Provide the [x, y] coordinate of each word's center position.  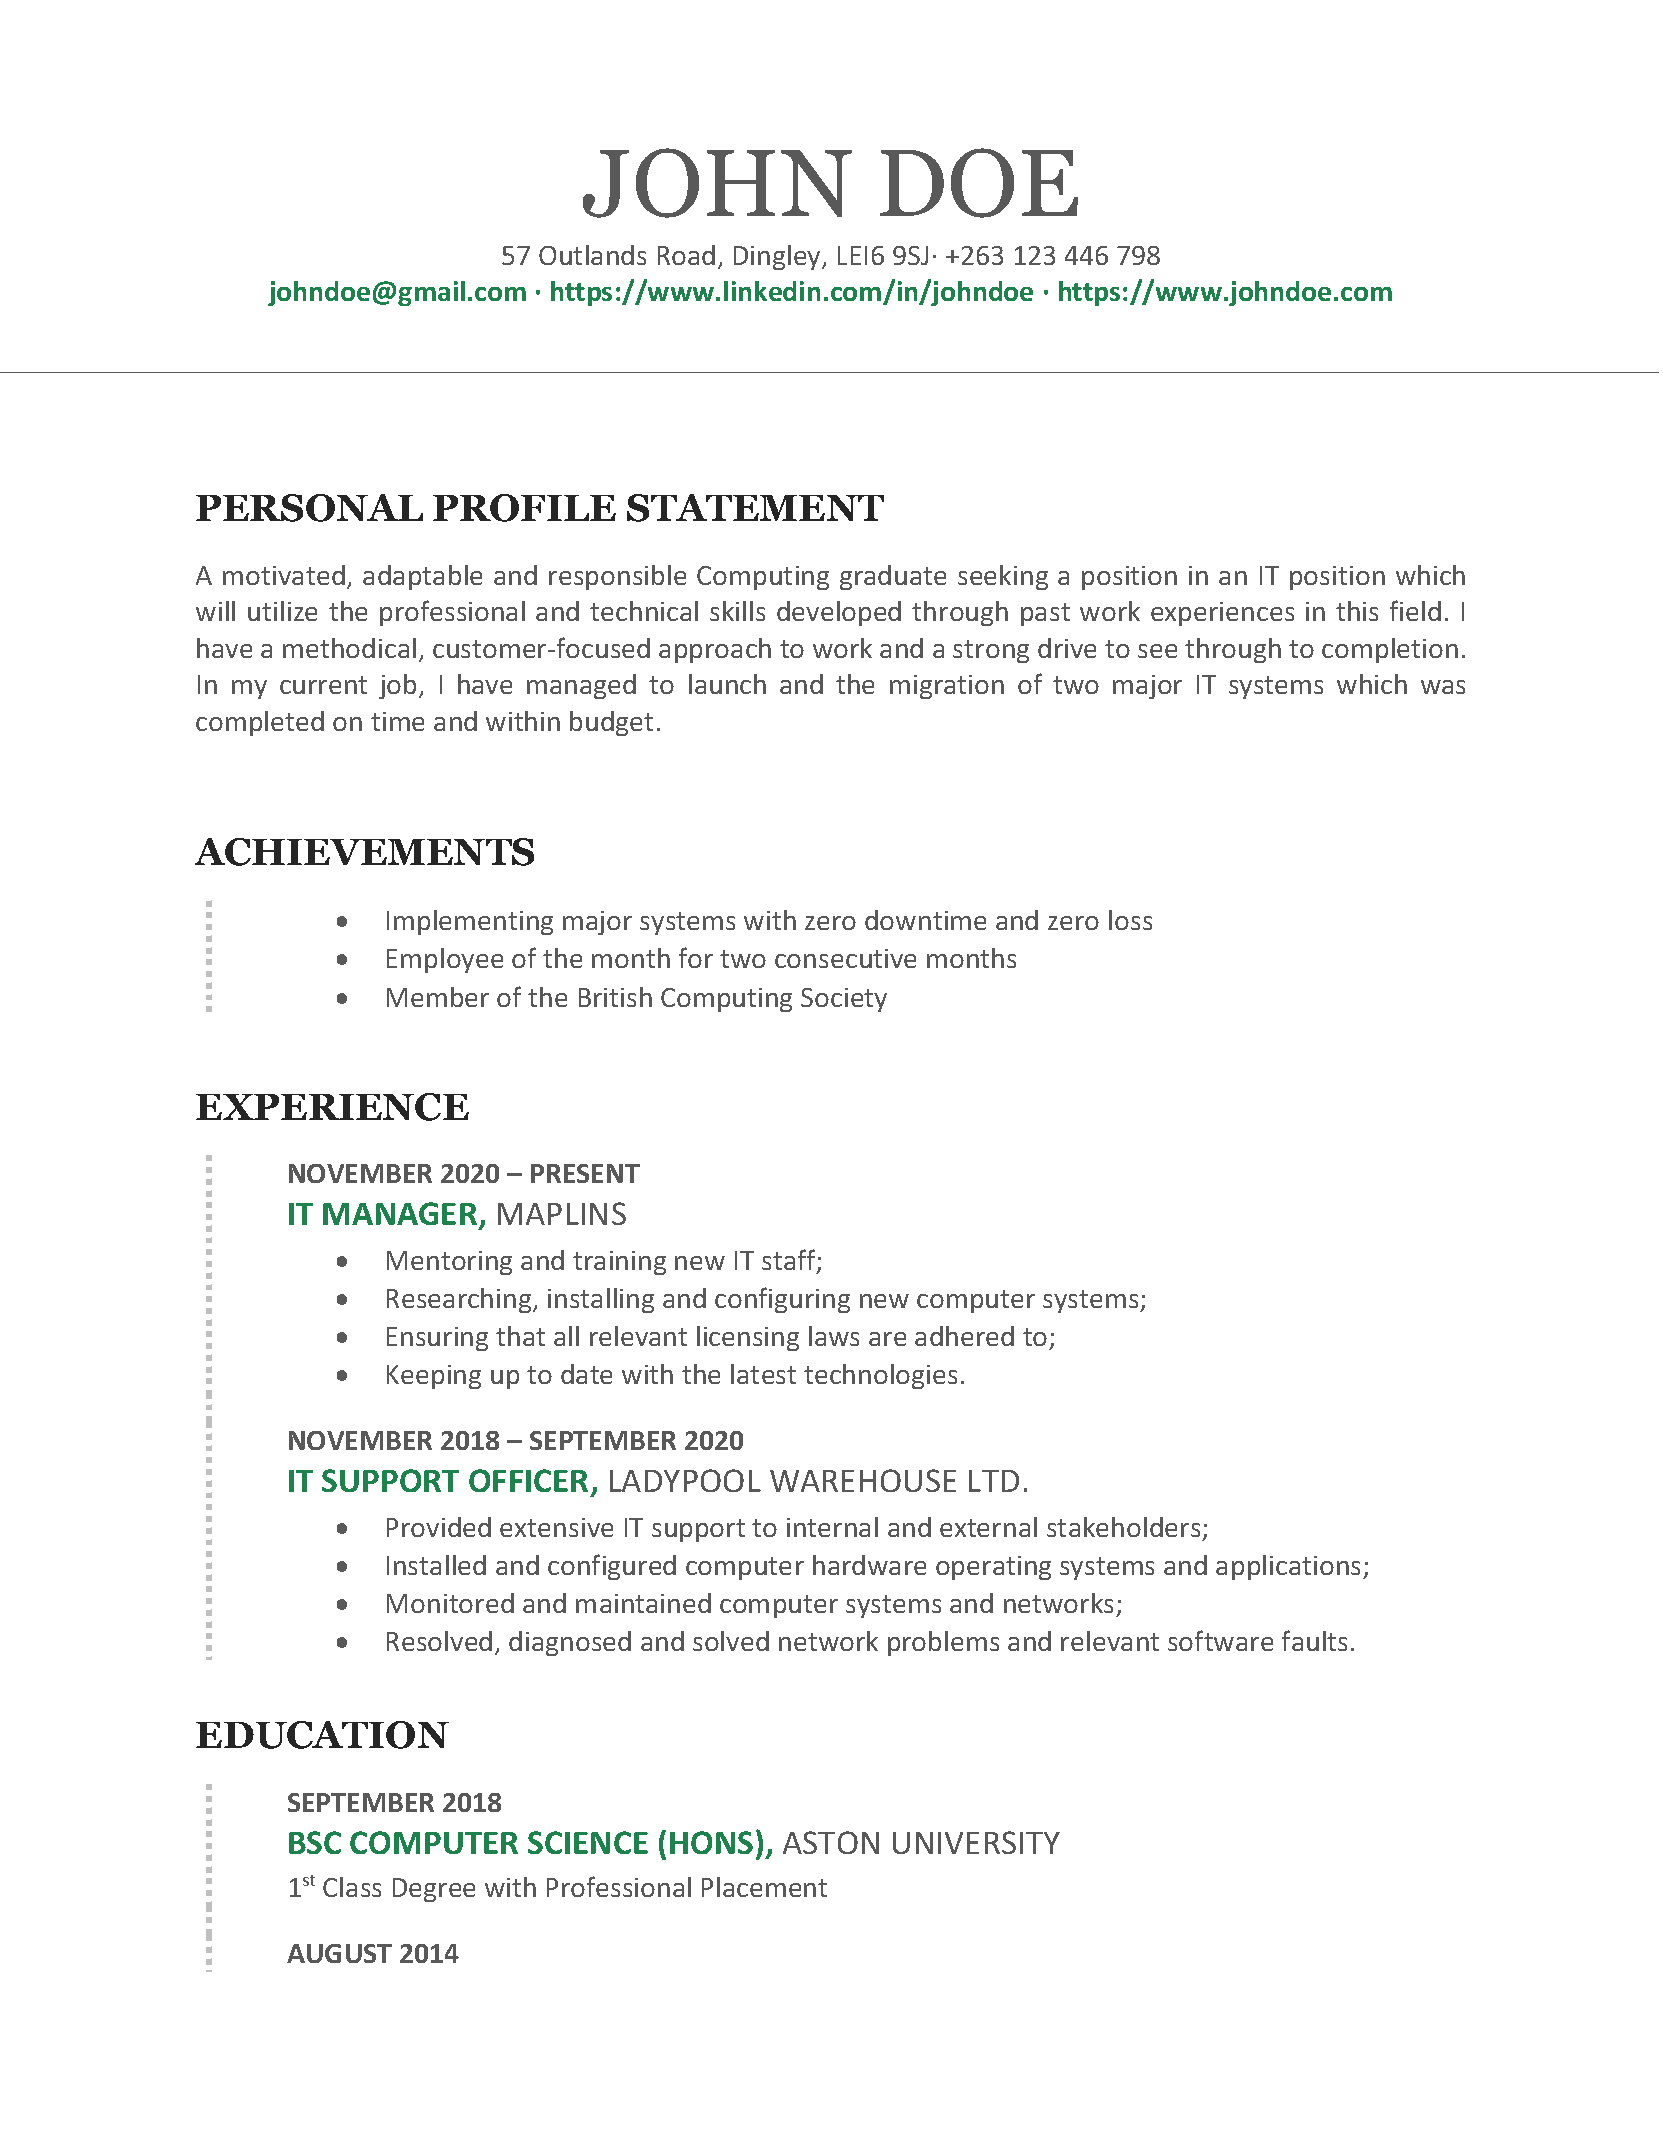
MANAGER [401, 1215]
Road [686, 255]
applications [1290, 1567]
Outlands [592, 255]
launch [727, 684]
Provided [439, 1527]
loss [1130, 920]
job [399, 686]
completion [1390, 650]
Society [844, 1000]
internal [832, 1527]
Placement [764, 1887]
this [1357, 611]
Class [352, 1887]
